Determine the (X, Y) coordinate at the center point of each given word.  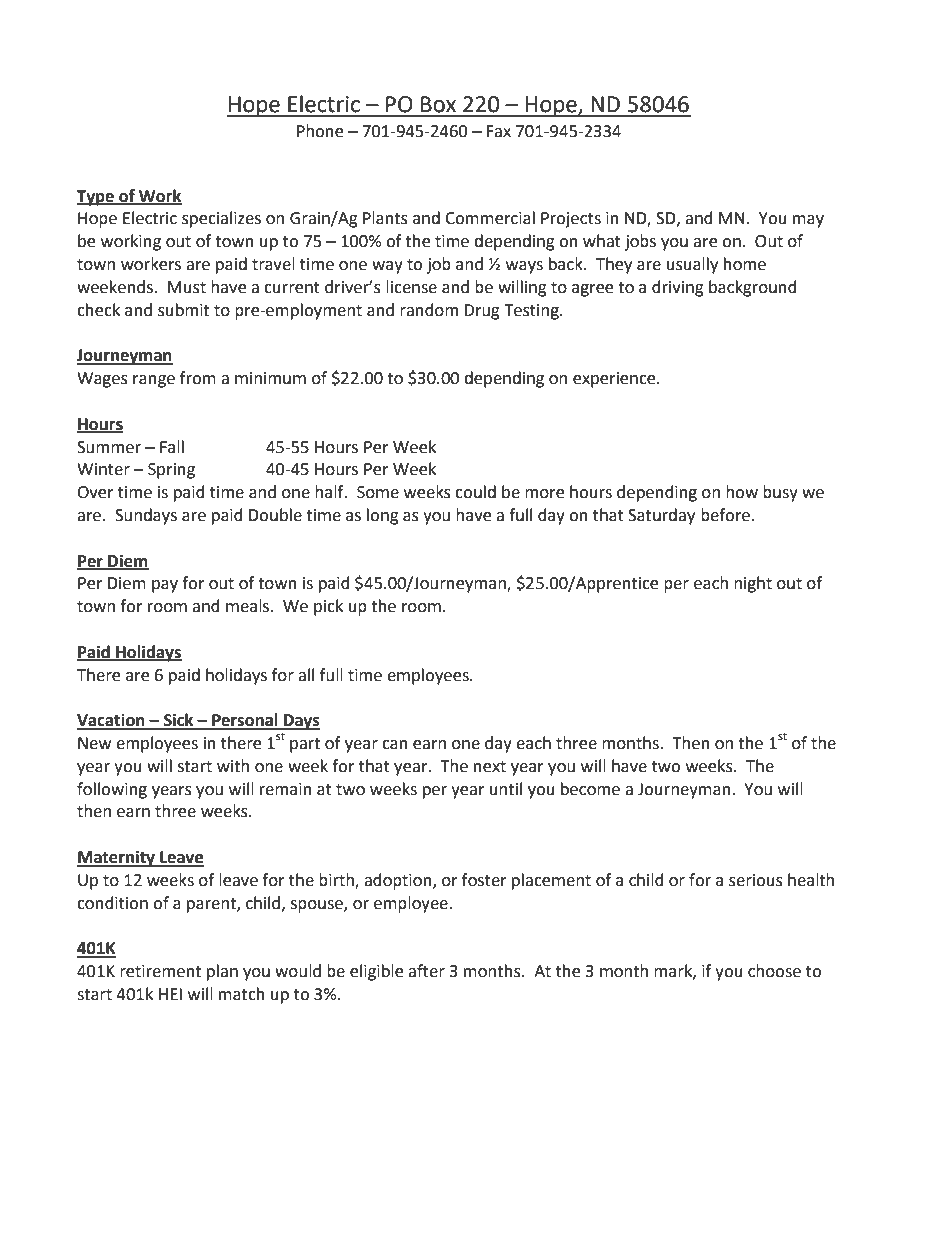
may (808, 221)
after (426, 971)
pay (165, 586)
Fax (498, 131)
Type (96, 198)
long (383, 516)
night (753, 584)
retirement (160, 971)
